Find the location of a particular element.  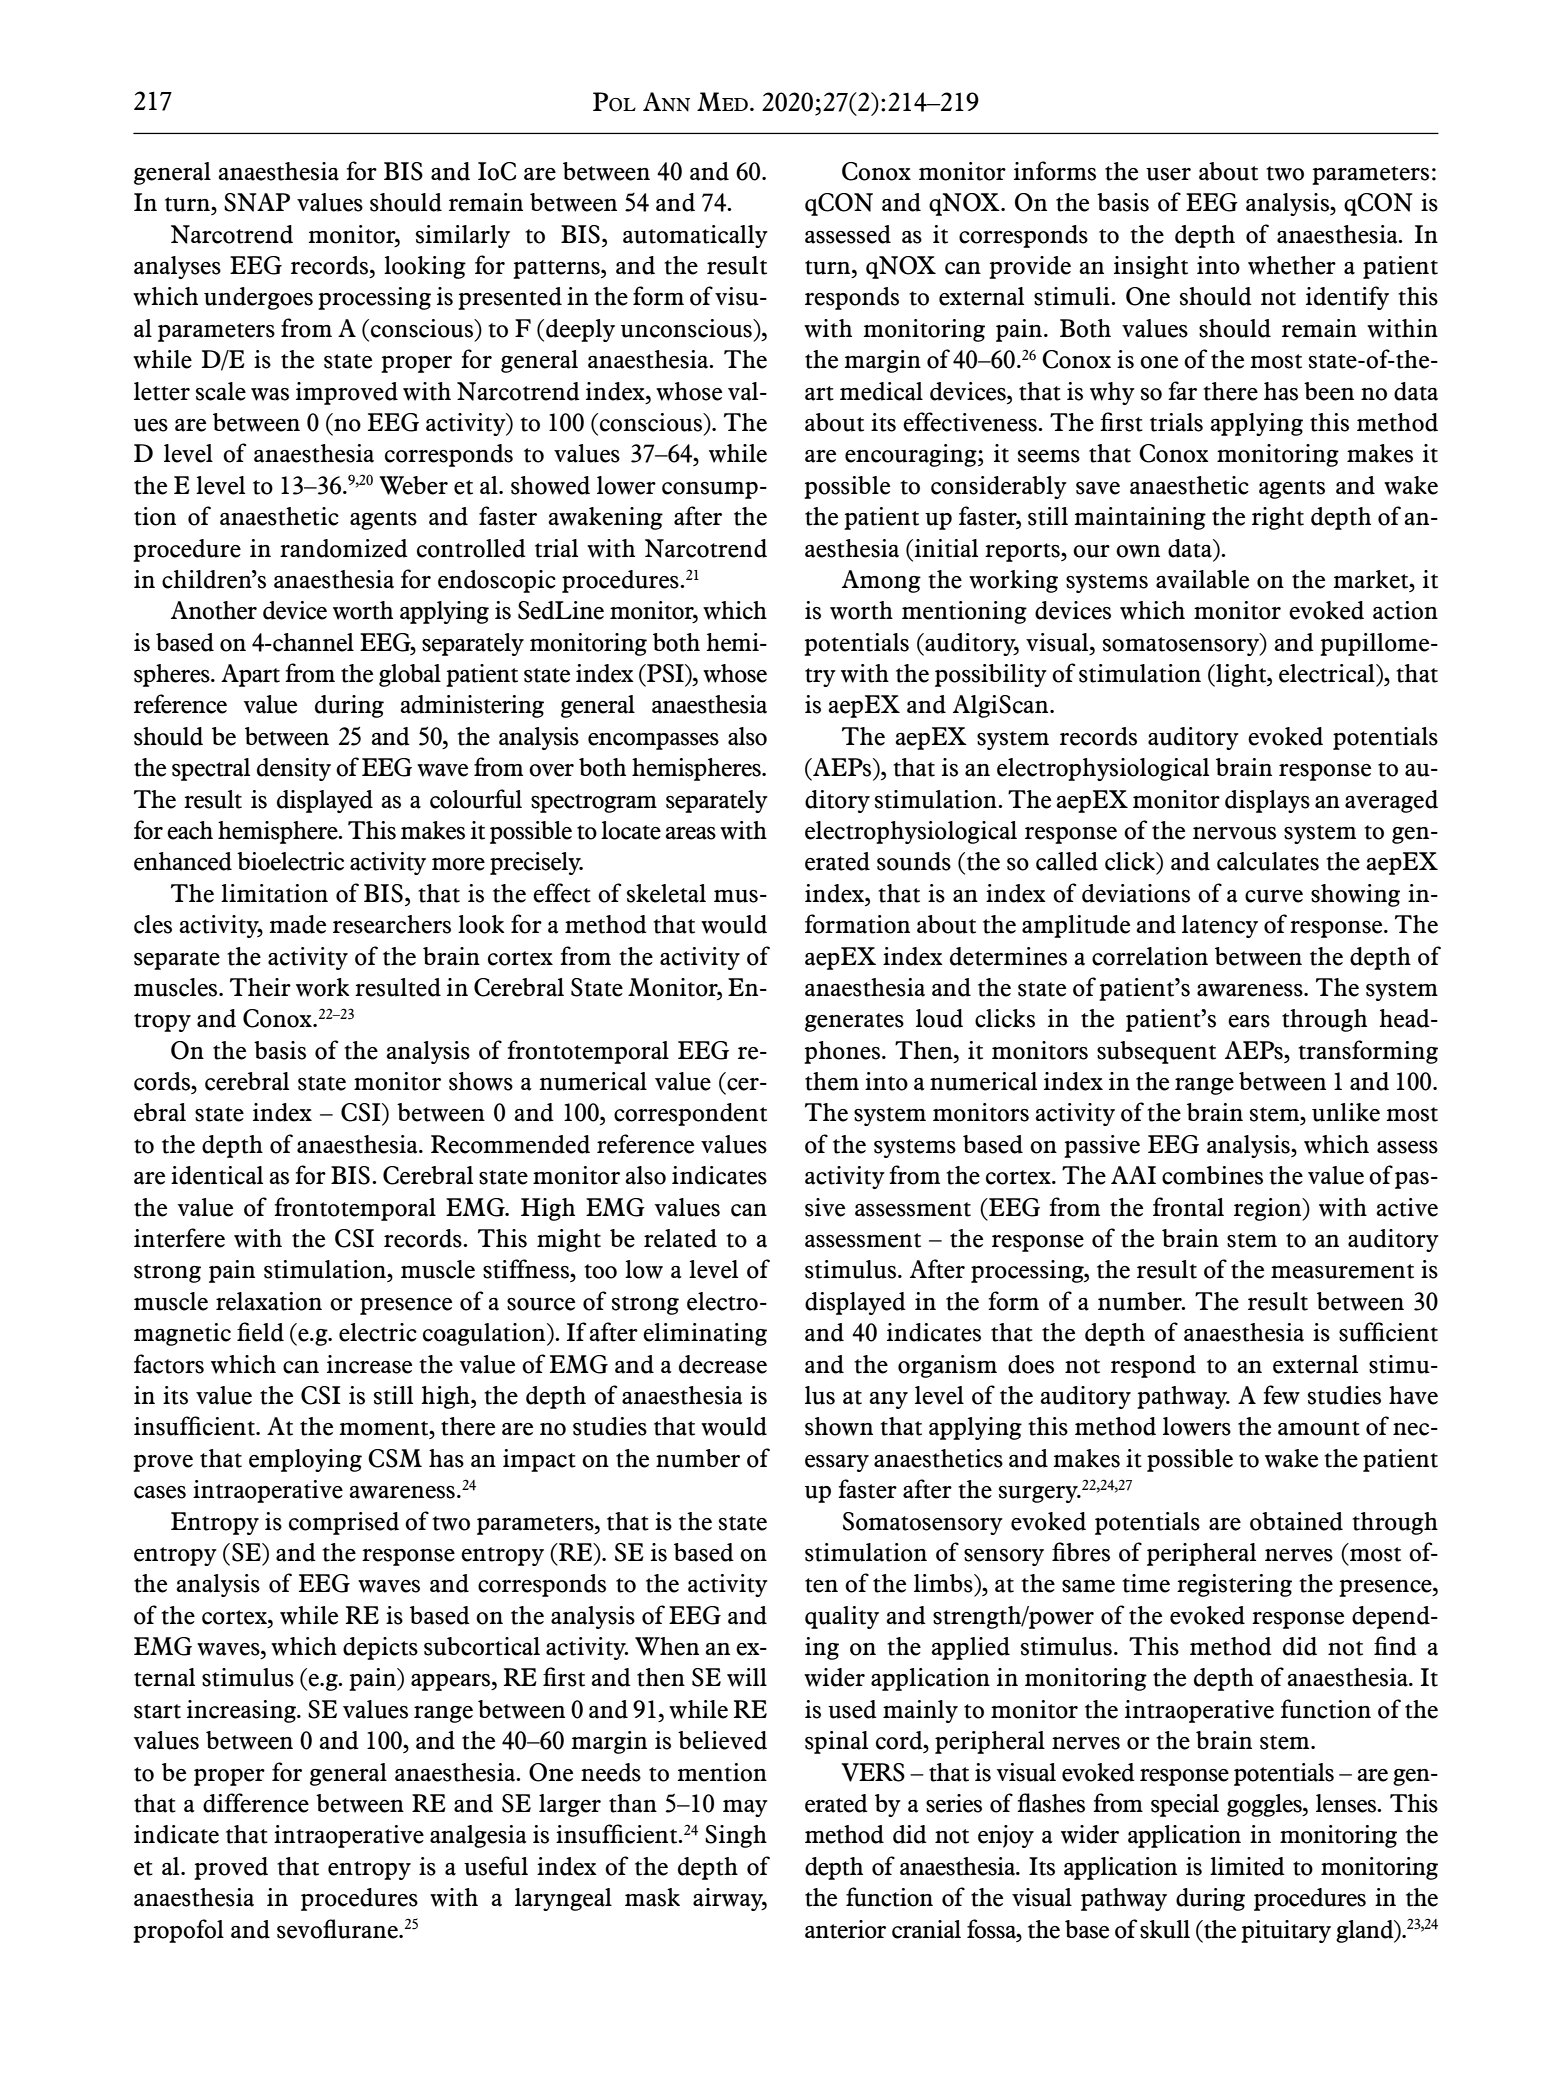

increase is located at coordinates (369, 1364).
